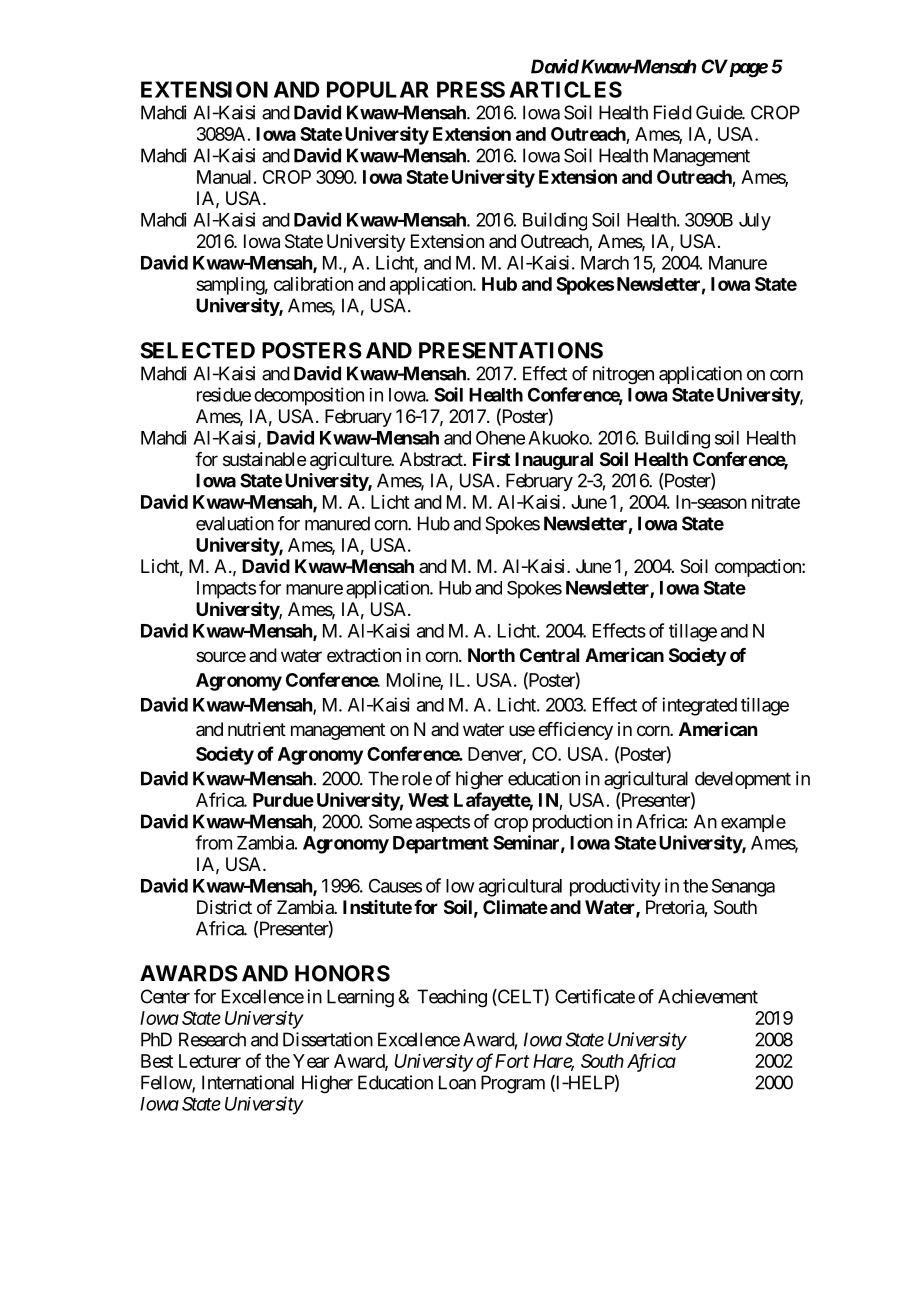  Describe the element at coordinates (673, 112) in the screenshot. I see `Field` at that location.
